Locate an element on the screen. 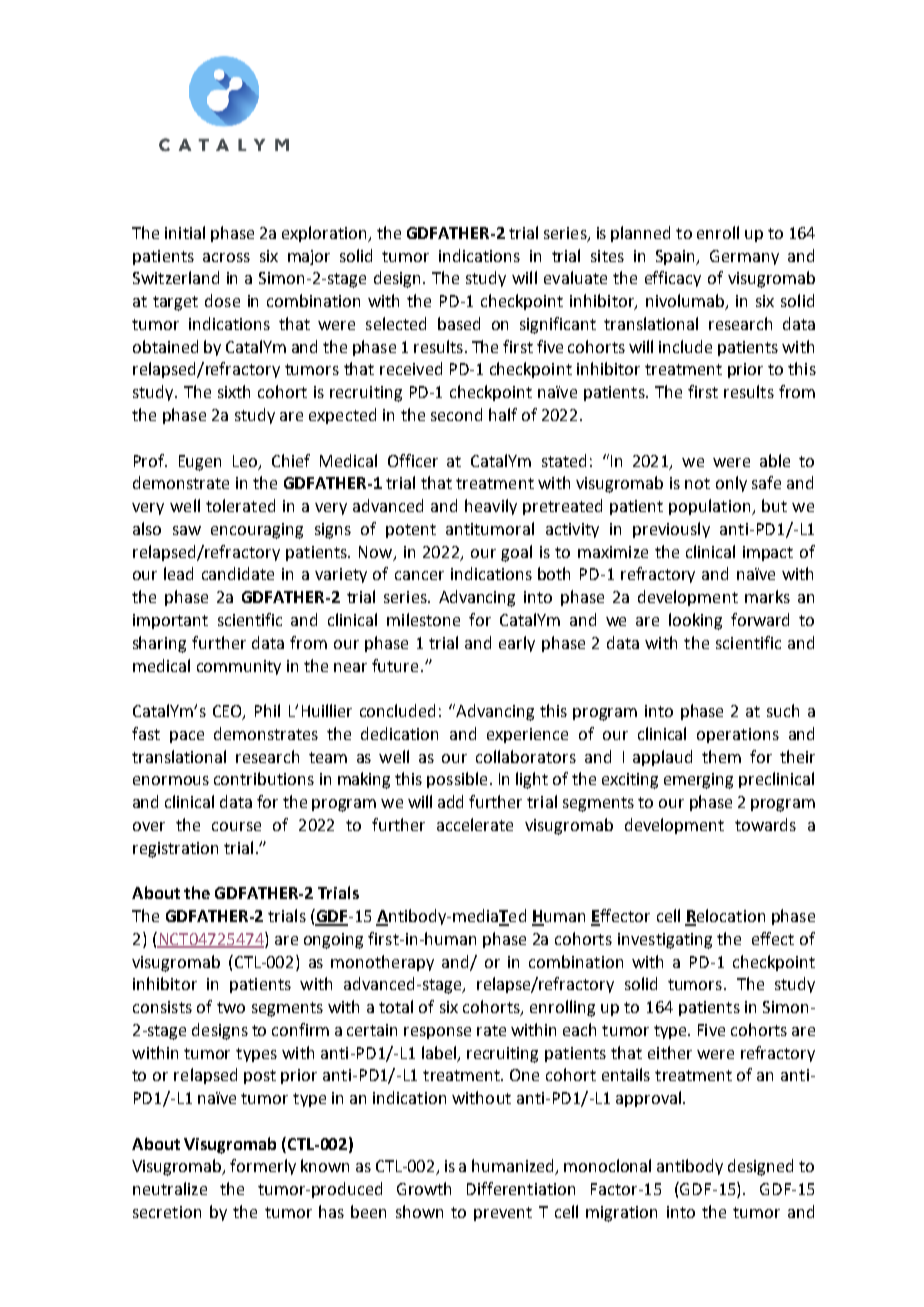  two is located at coordinates (231, 1007).
